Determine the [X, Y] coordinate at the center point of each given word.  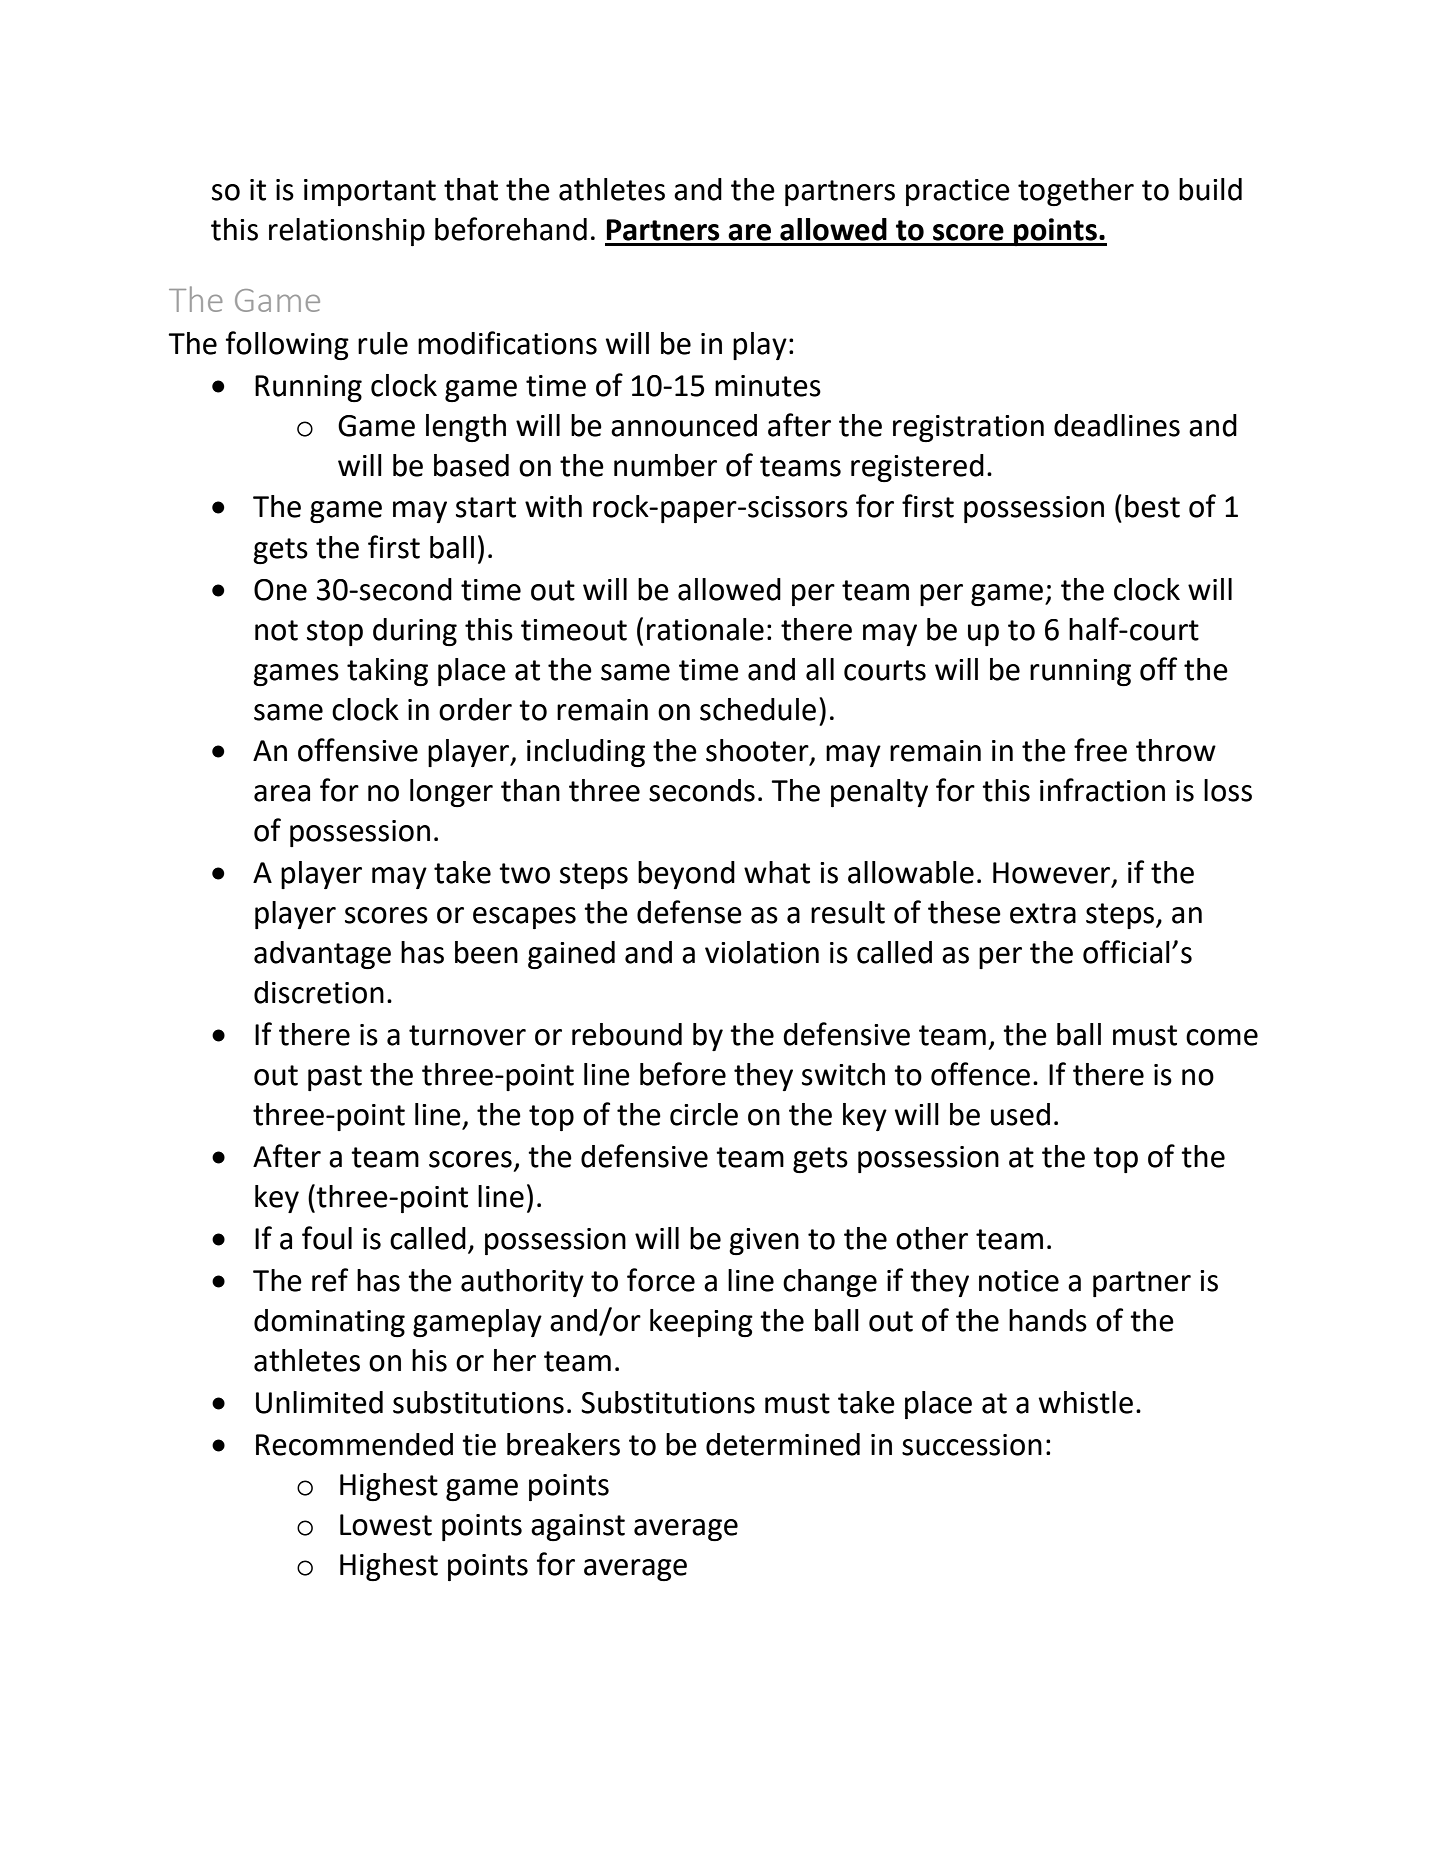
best [1152, 506]
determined [783, 1444]
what [777, 872]
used [1020, 1114]
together [1076, 192]
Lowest [386, 1525]
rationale [705, 629]
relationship [347, 232]
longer [451, 793]
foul [327, 1238]
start [486, 507]
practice [958, 192]
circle [704, 1114]
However [1053, 874]
